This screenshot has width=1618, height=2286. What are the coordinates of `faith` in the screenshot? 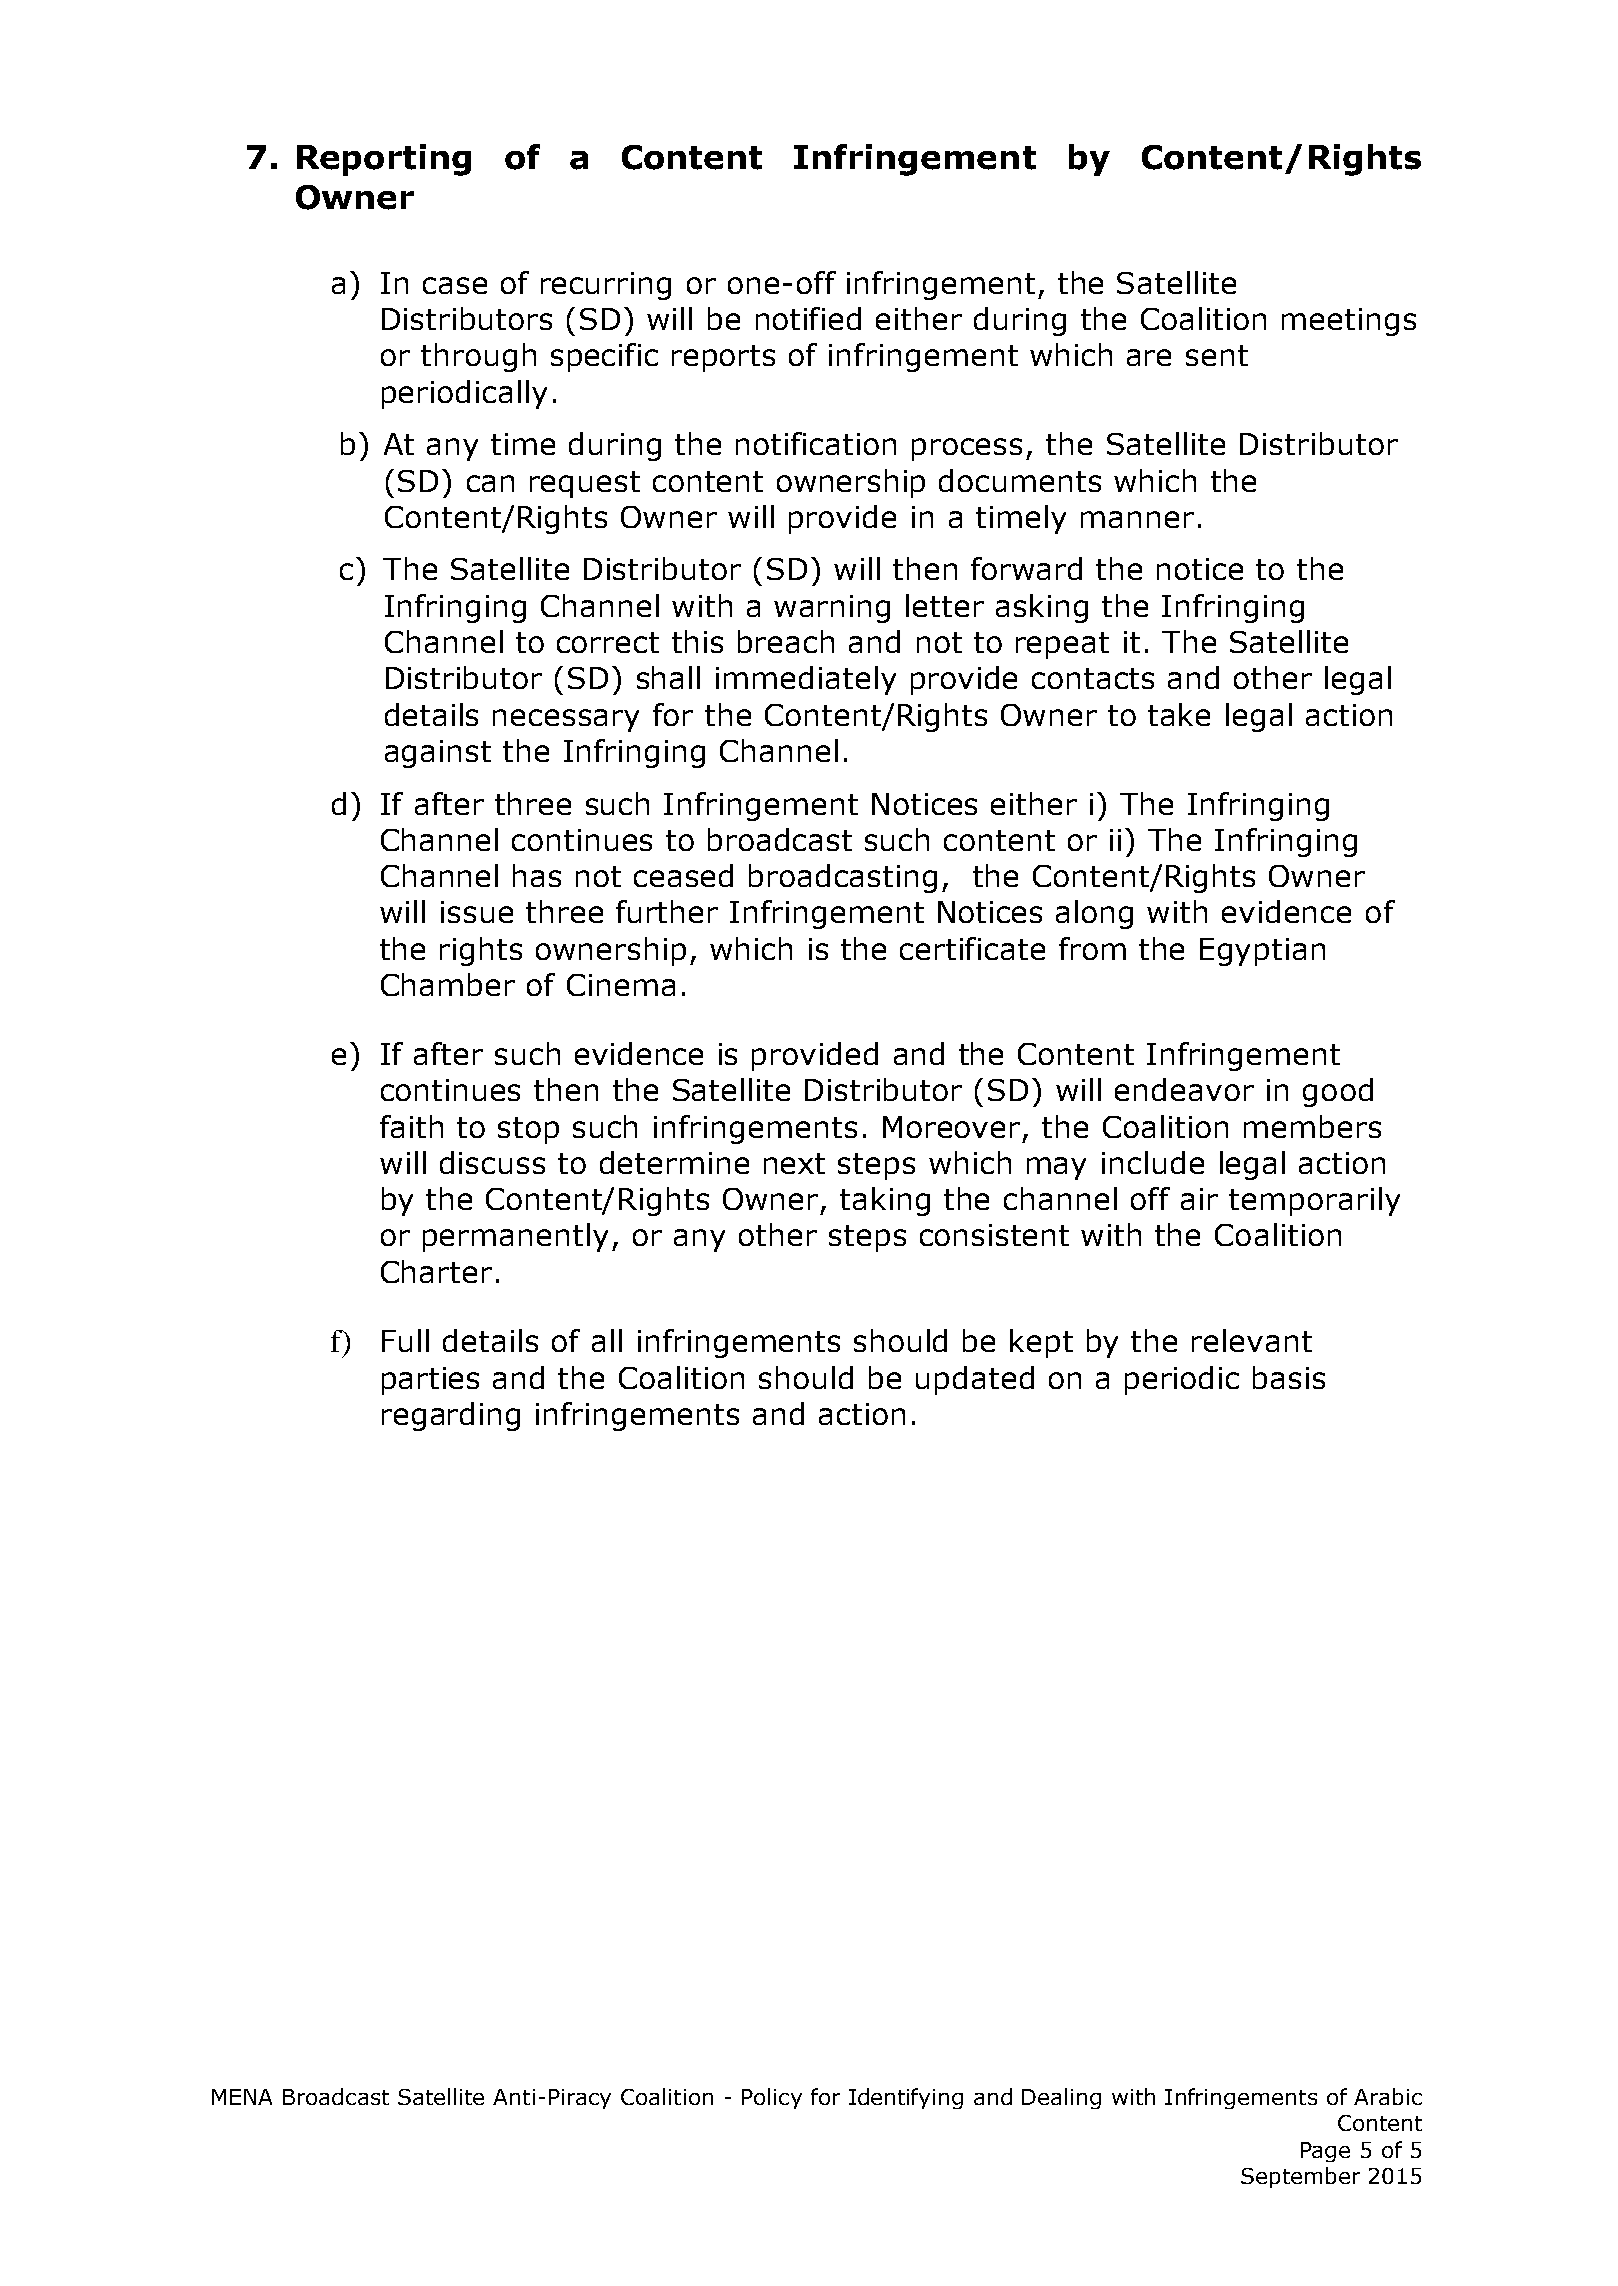 It's located at (411, 1126).
